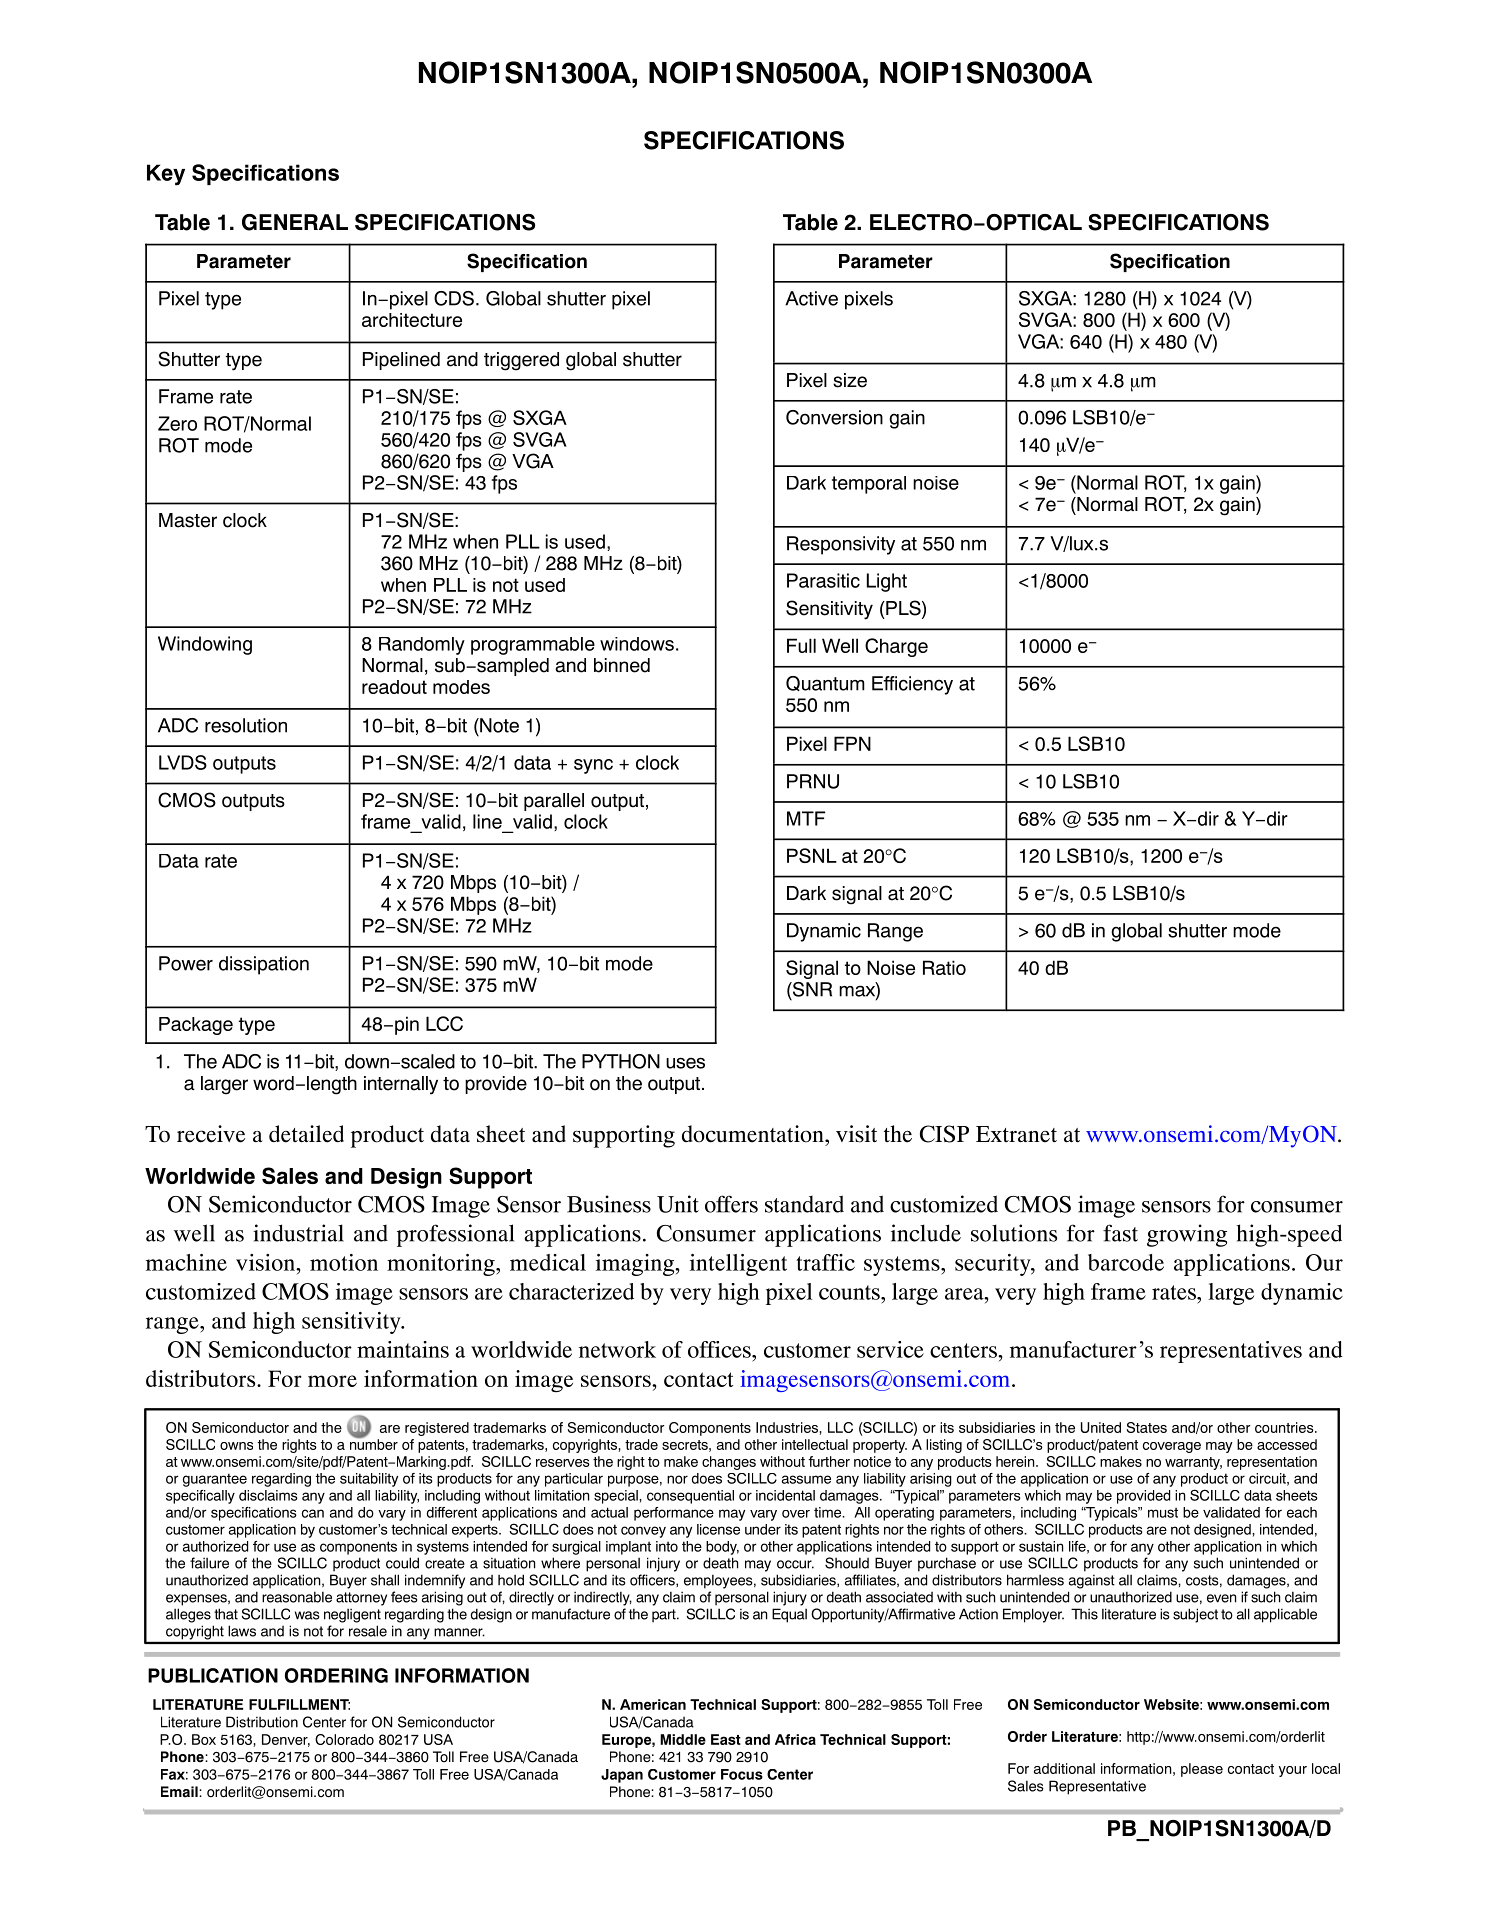 Image resolution: width=1488 pixels, height=1926 pixels. I want to click on growing, so click(1187, 1235).
